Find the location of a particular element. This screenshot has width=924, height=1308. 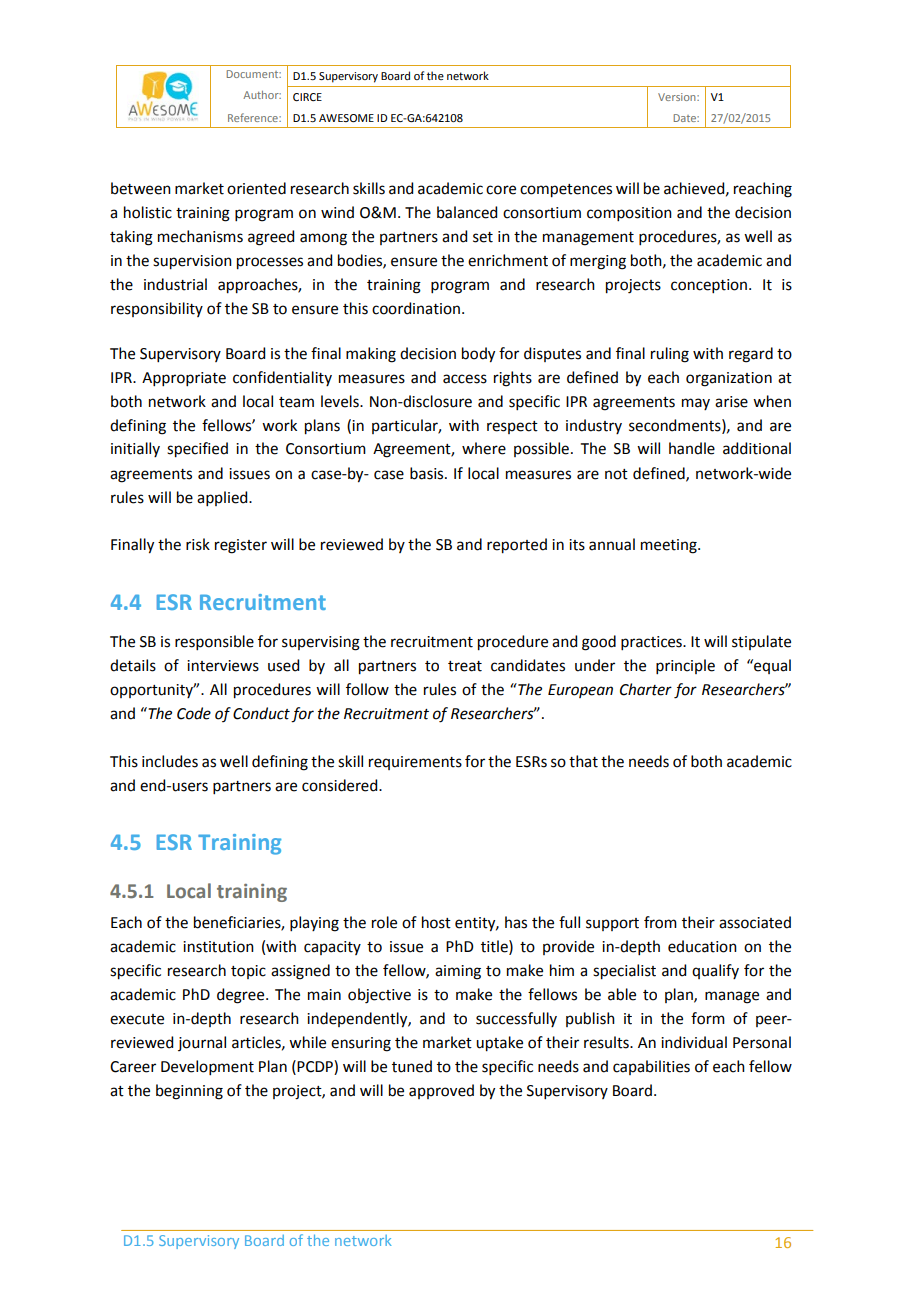

from is located at coordinates (660, 922).
